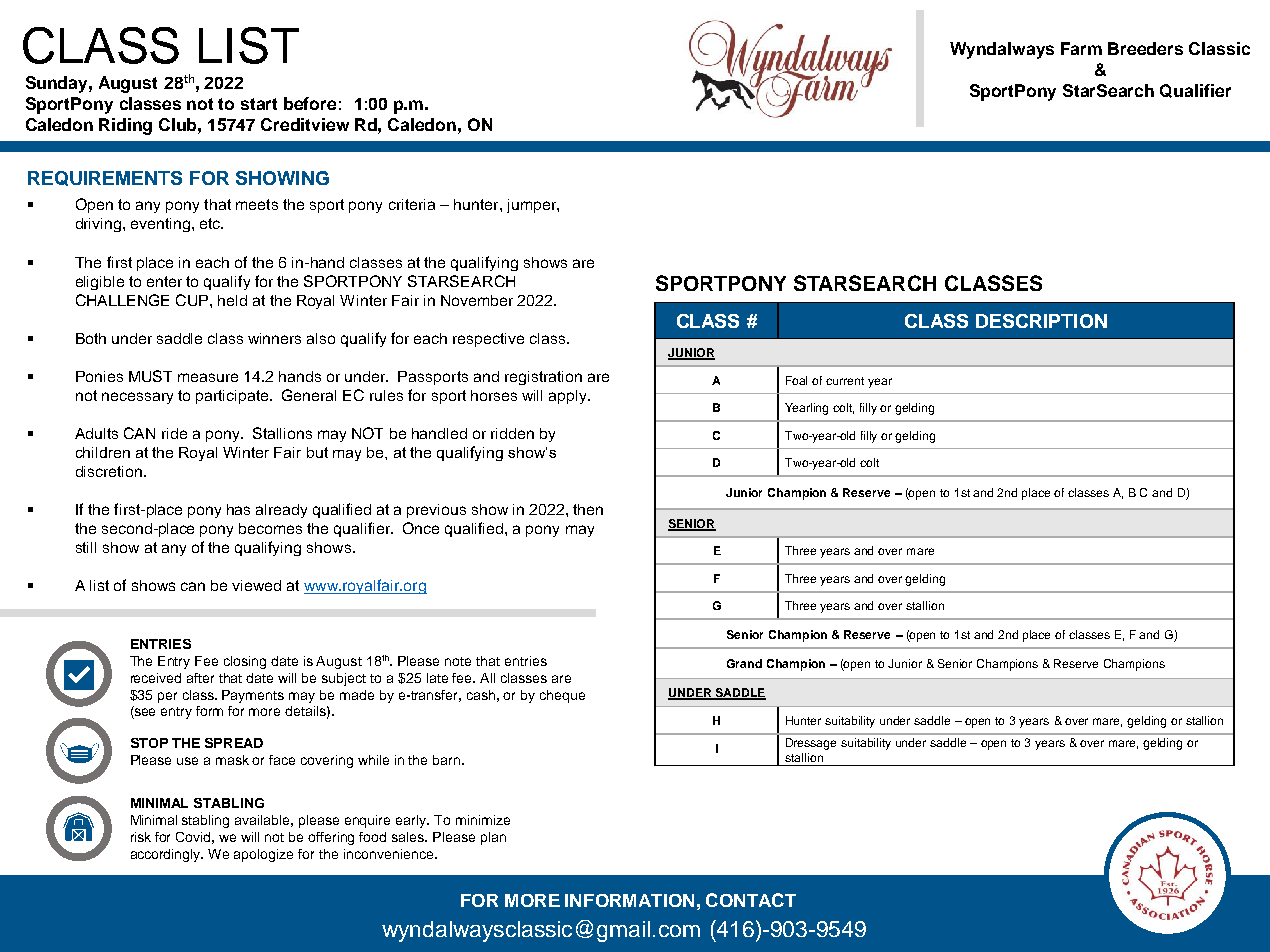 Image resolution: width=1270 pixels, height=952 pixels. I want to click on jumper, so click(532, 206).
